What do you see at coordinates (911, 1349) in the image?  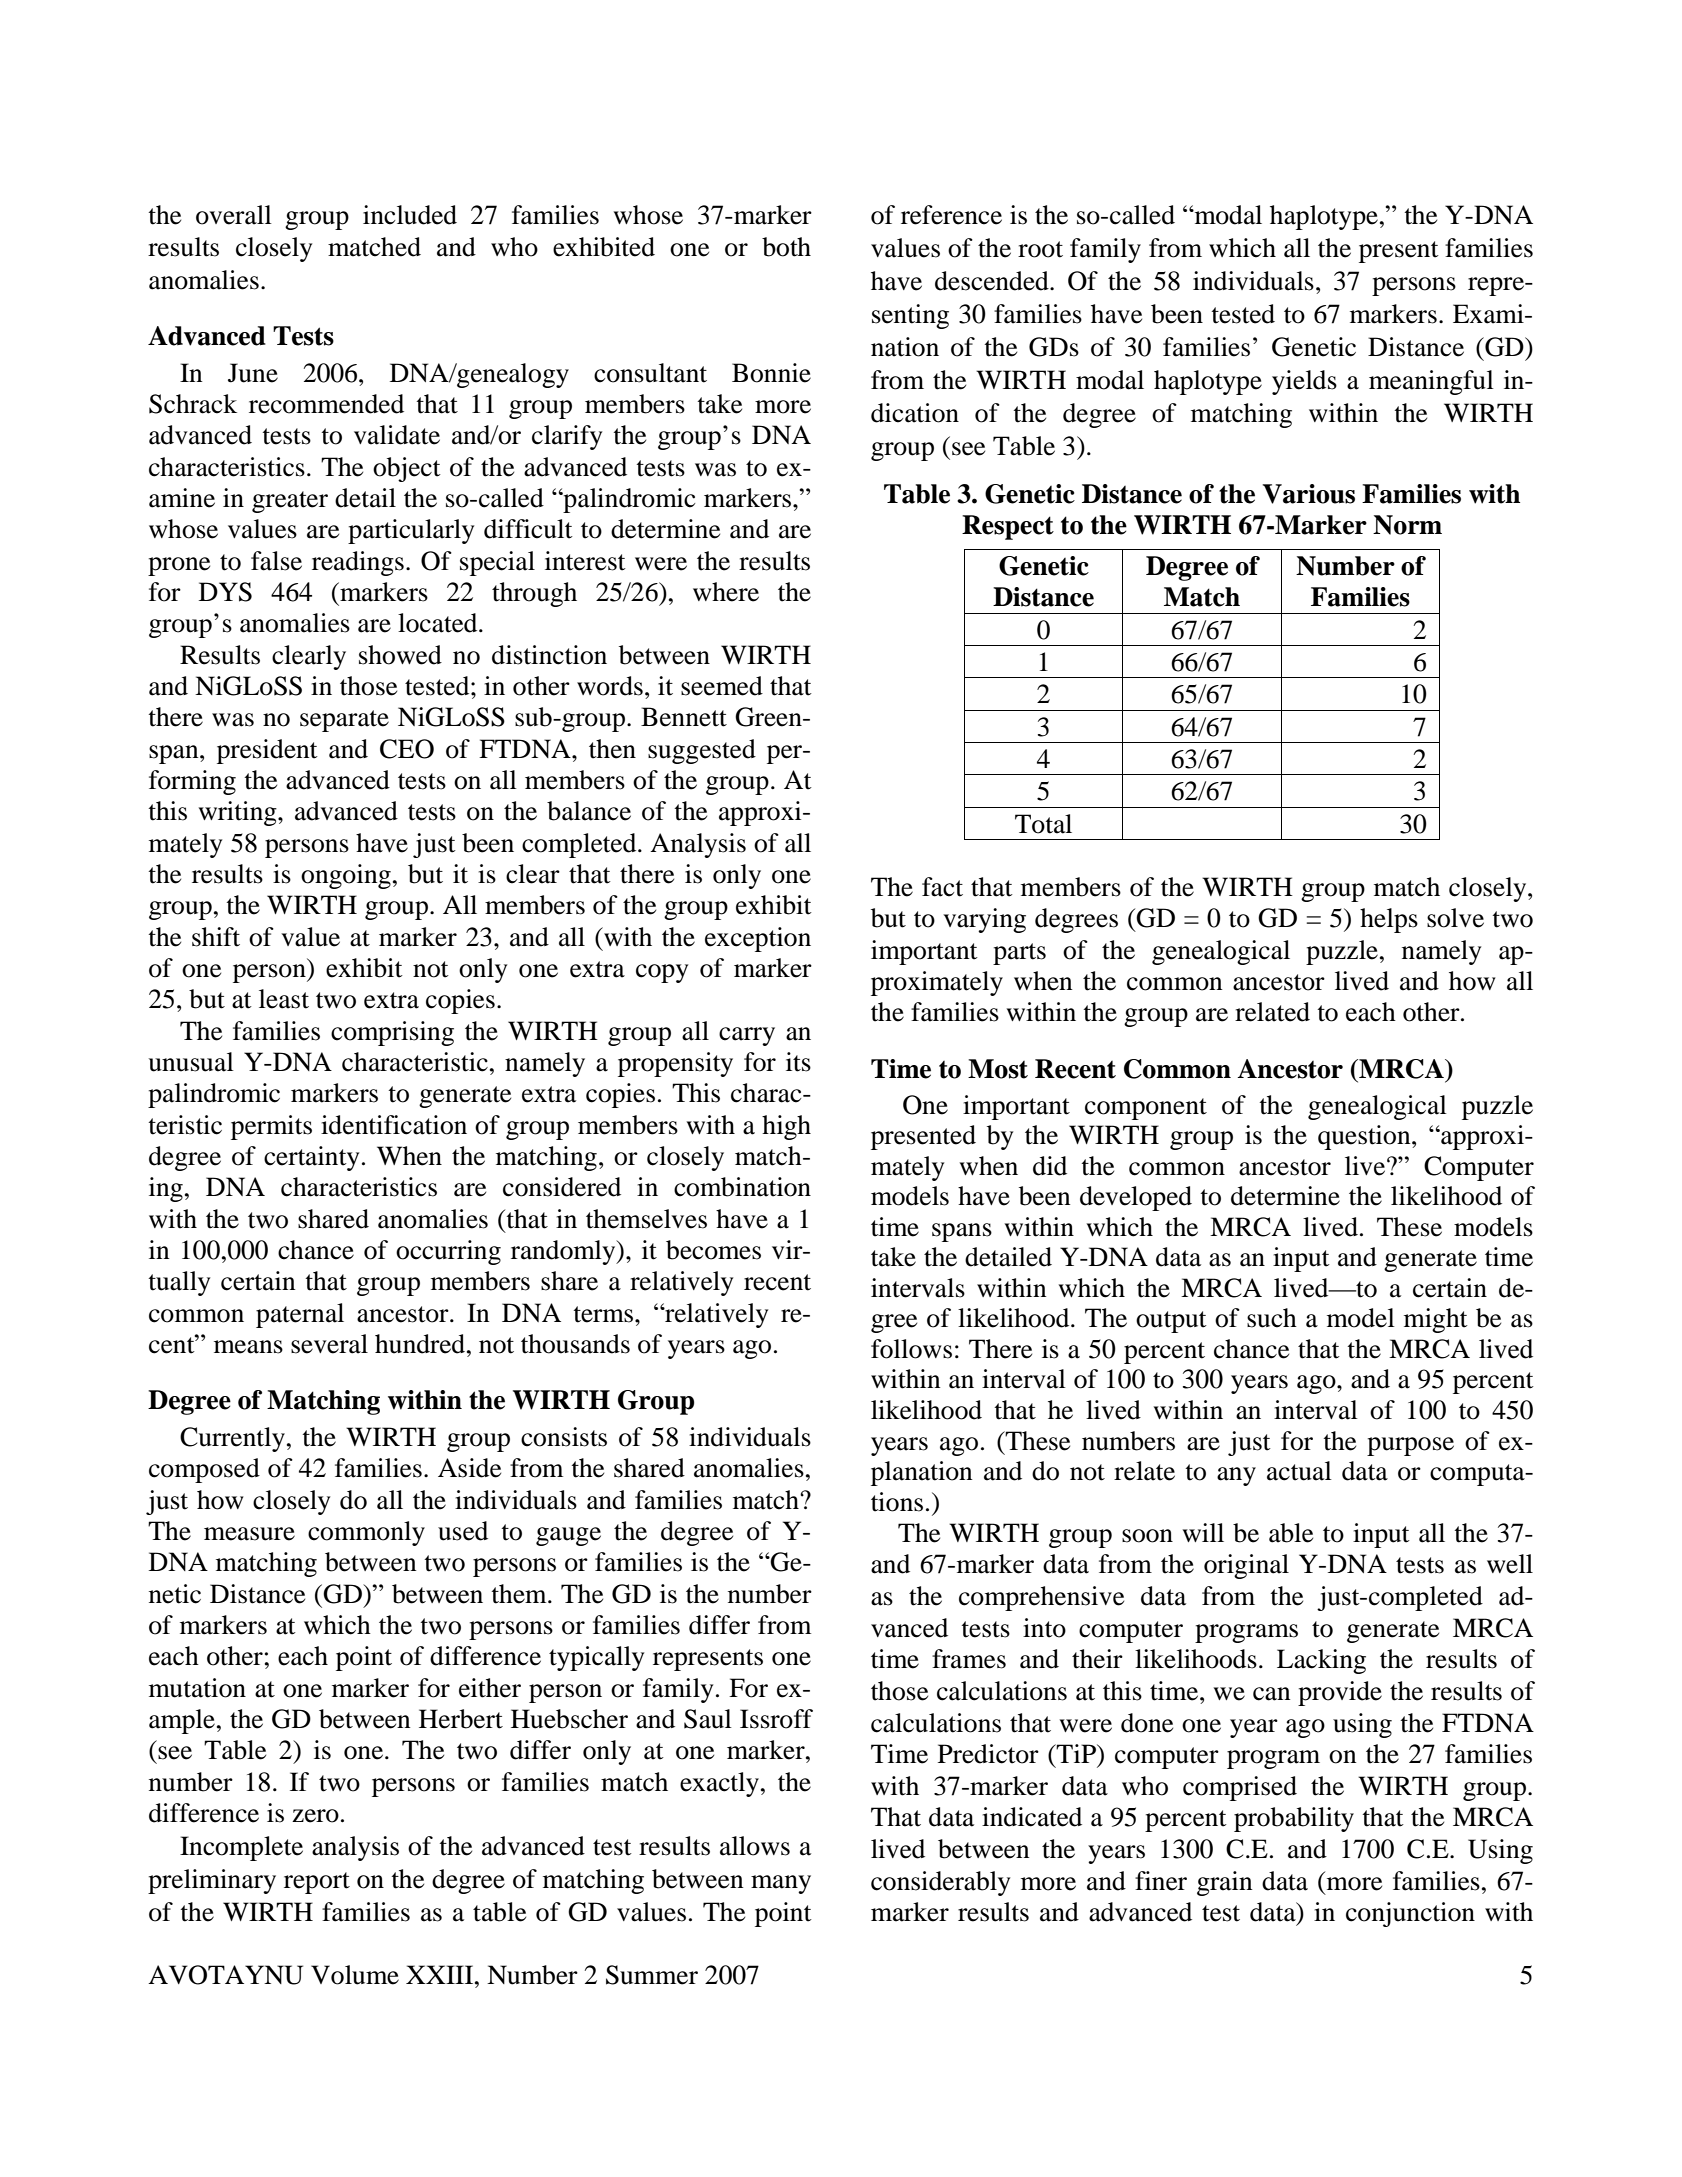 I see `follows` at bounding box center [911, 1349].
